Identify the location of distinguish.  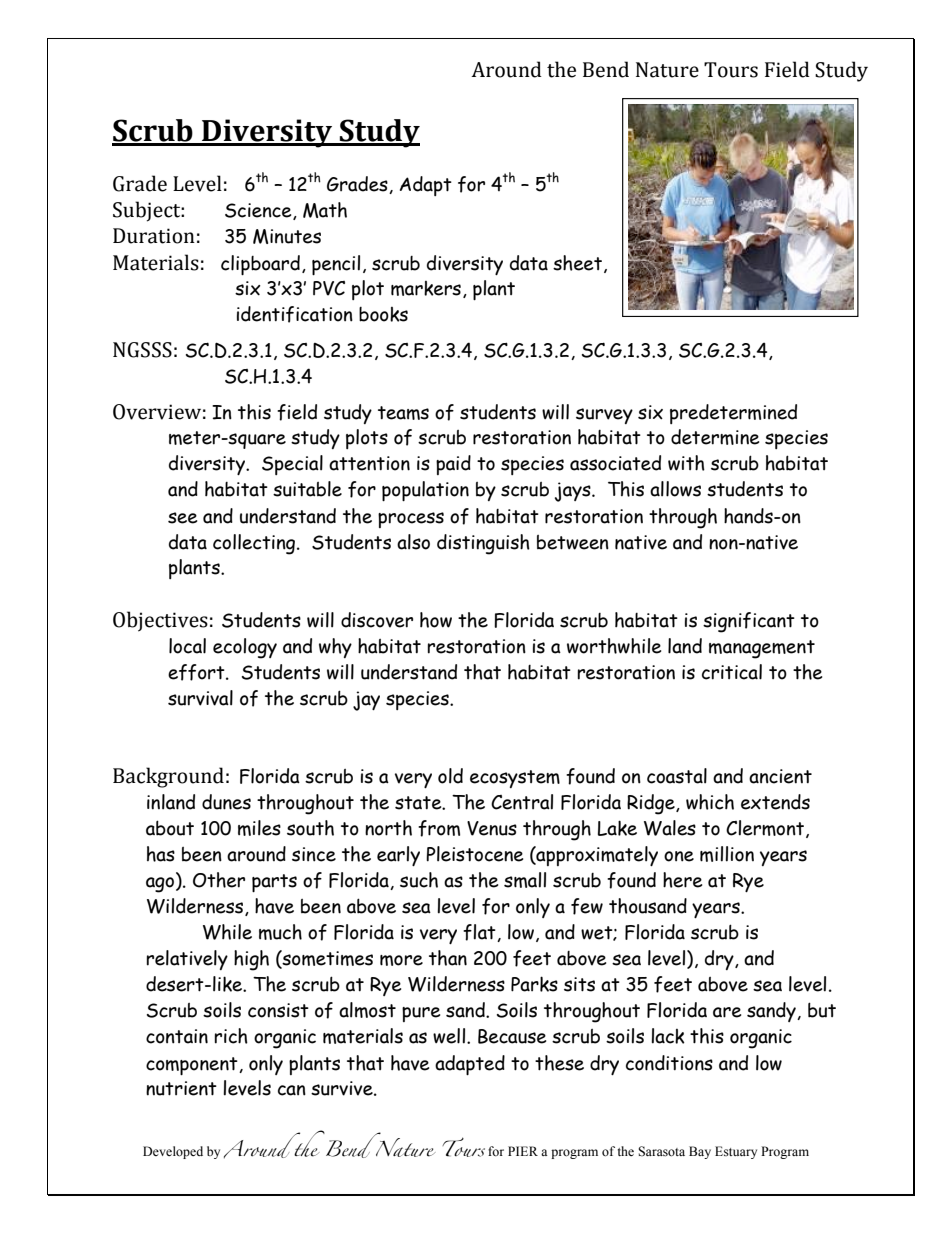
(483, 544).
